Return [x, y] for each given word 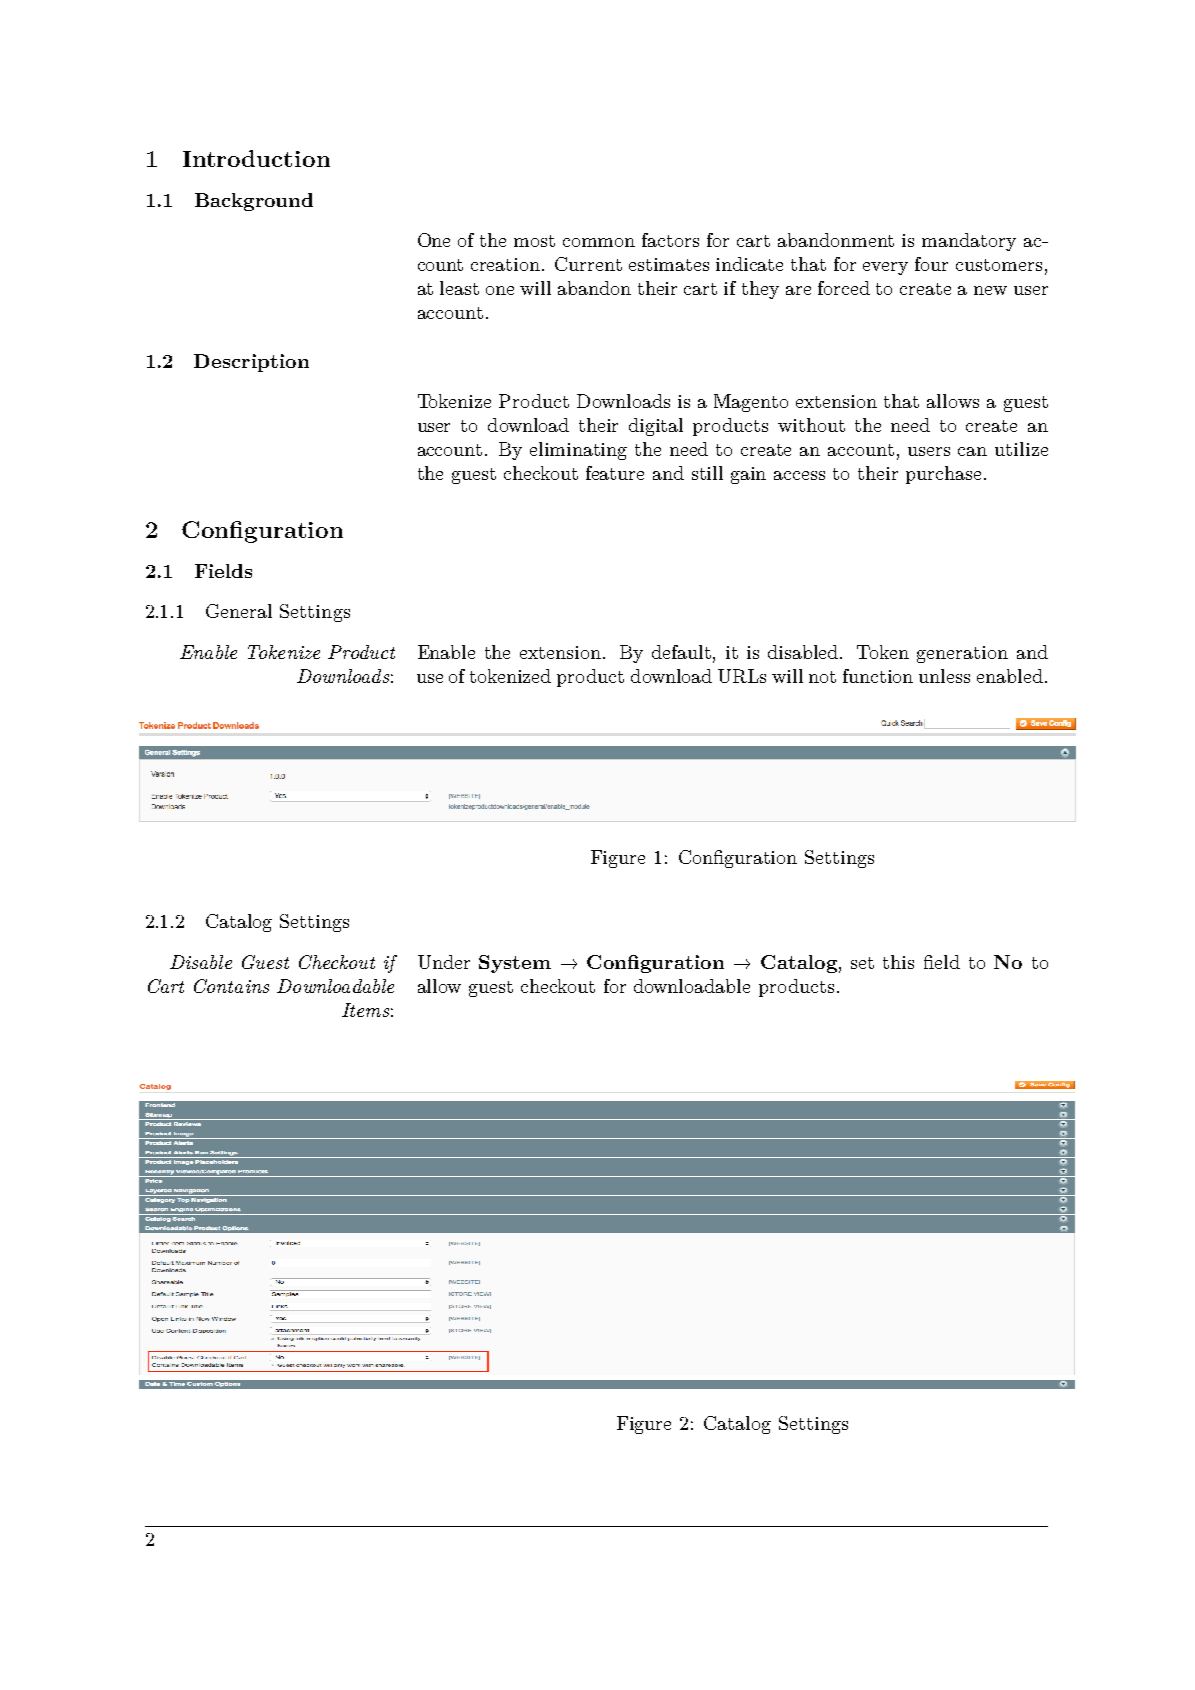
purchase [943, 475]
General [239, 611]
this [898, 962]
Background [254, 202]
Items [365, 1010]
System [515, 964]
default [683, 652]
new [990, 290]
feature [615, 473]
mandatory [969, 242]
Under [444, 962]
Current [588, 264]
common [599, 242]
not [822, 677]
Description [251, 363]
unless [944, 676]
